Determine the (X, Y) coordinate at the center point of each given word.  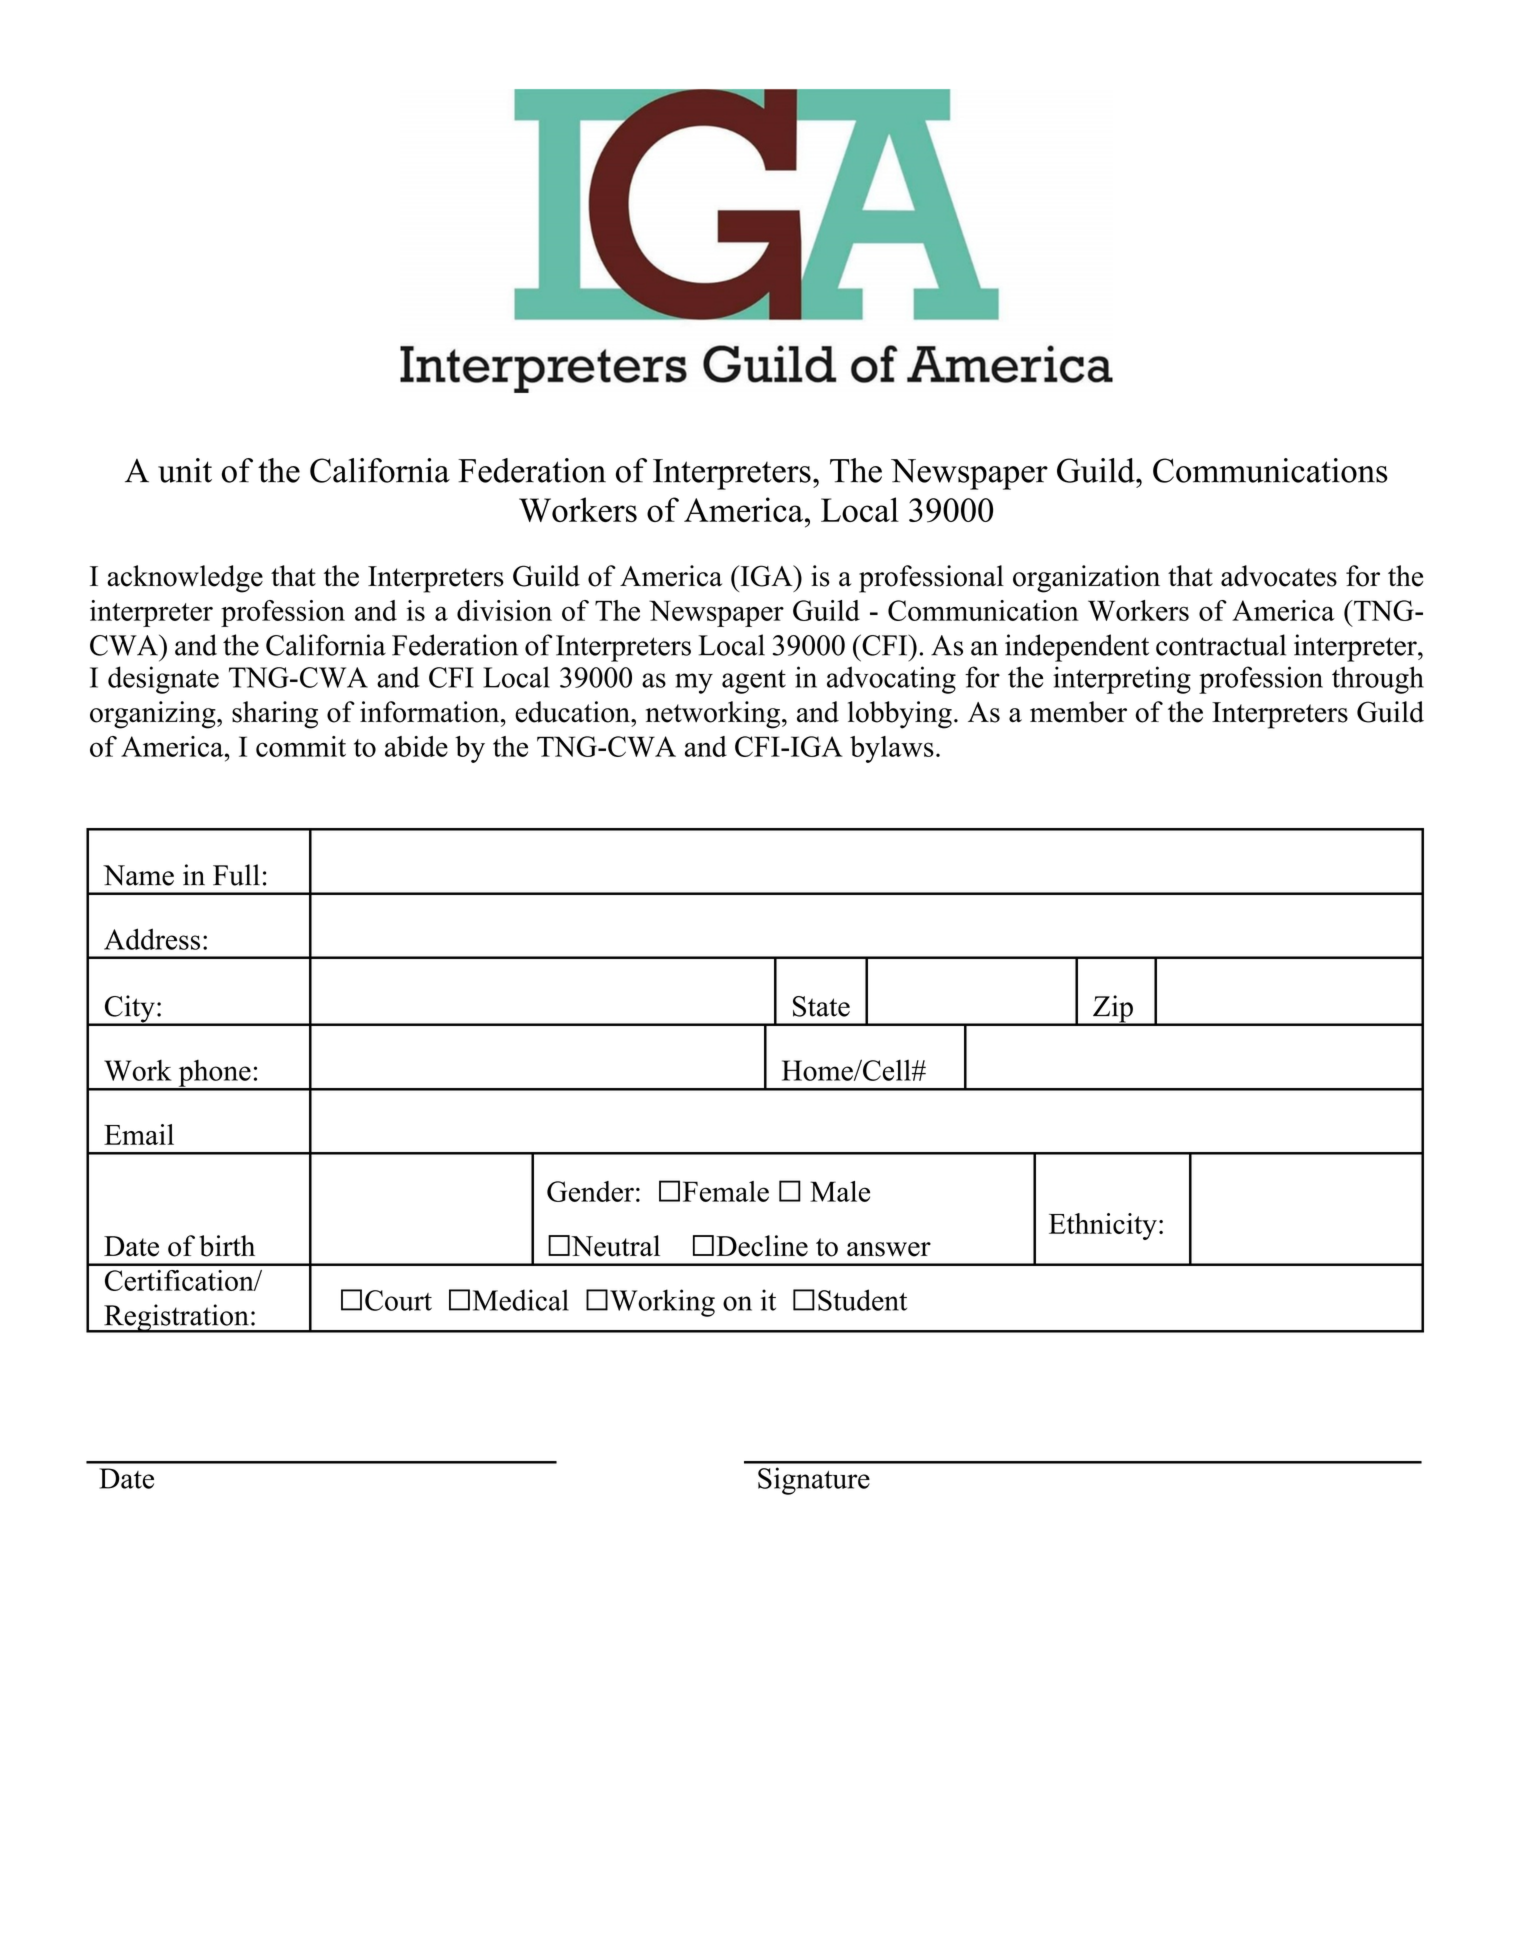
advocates (1279, 576)
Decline (762, 1246)
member (1078, 712)
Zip (1113, 1010)
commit (301, 746)
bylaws (892, 749)
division (504, 610)
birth (227, 1246)
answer (889, 1249)
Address (152, 939)
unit (185, 470)
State (821, 1006)
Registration (176, 1318)
